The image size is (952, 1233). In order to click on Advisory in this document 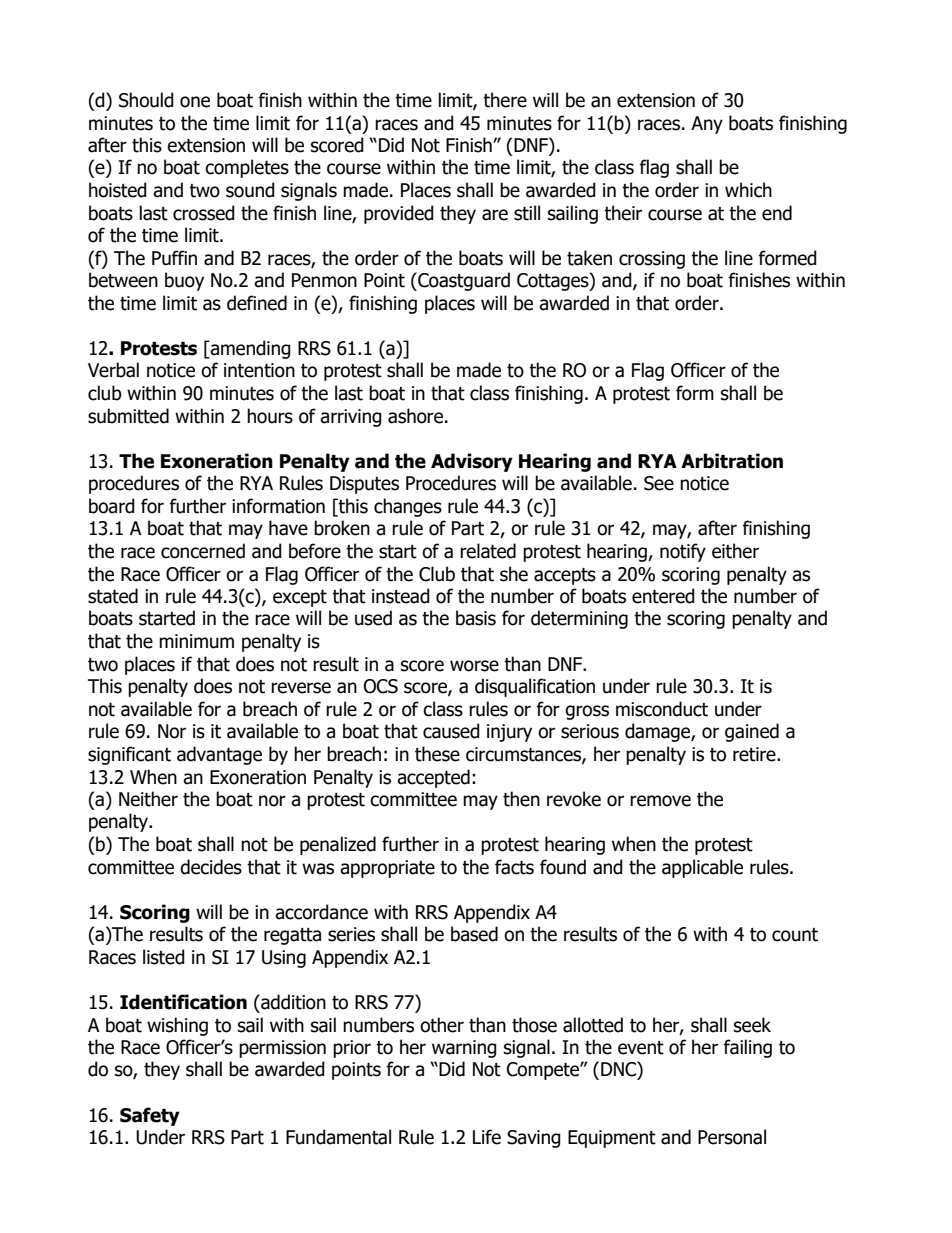, I will do `click(472, 462)`.
